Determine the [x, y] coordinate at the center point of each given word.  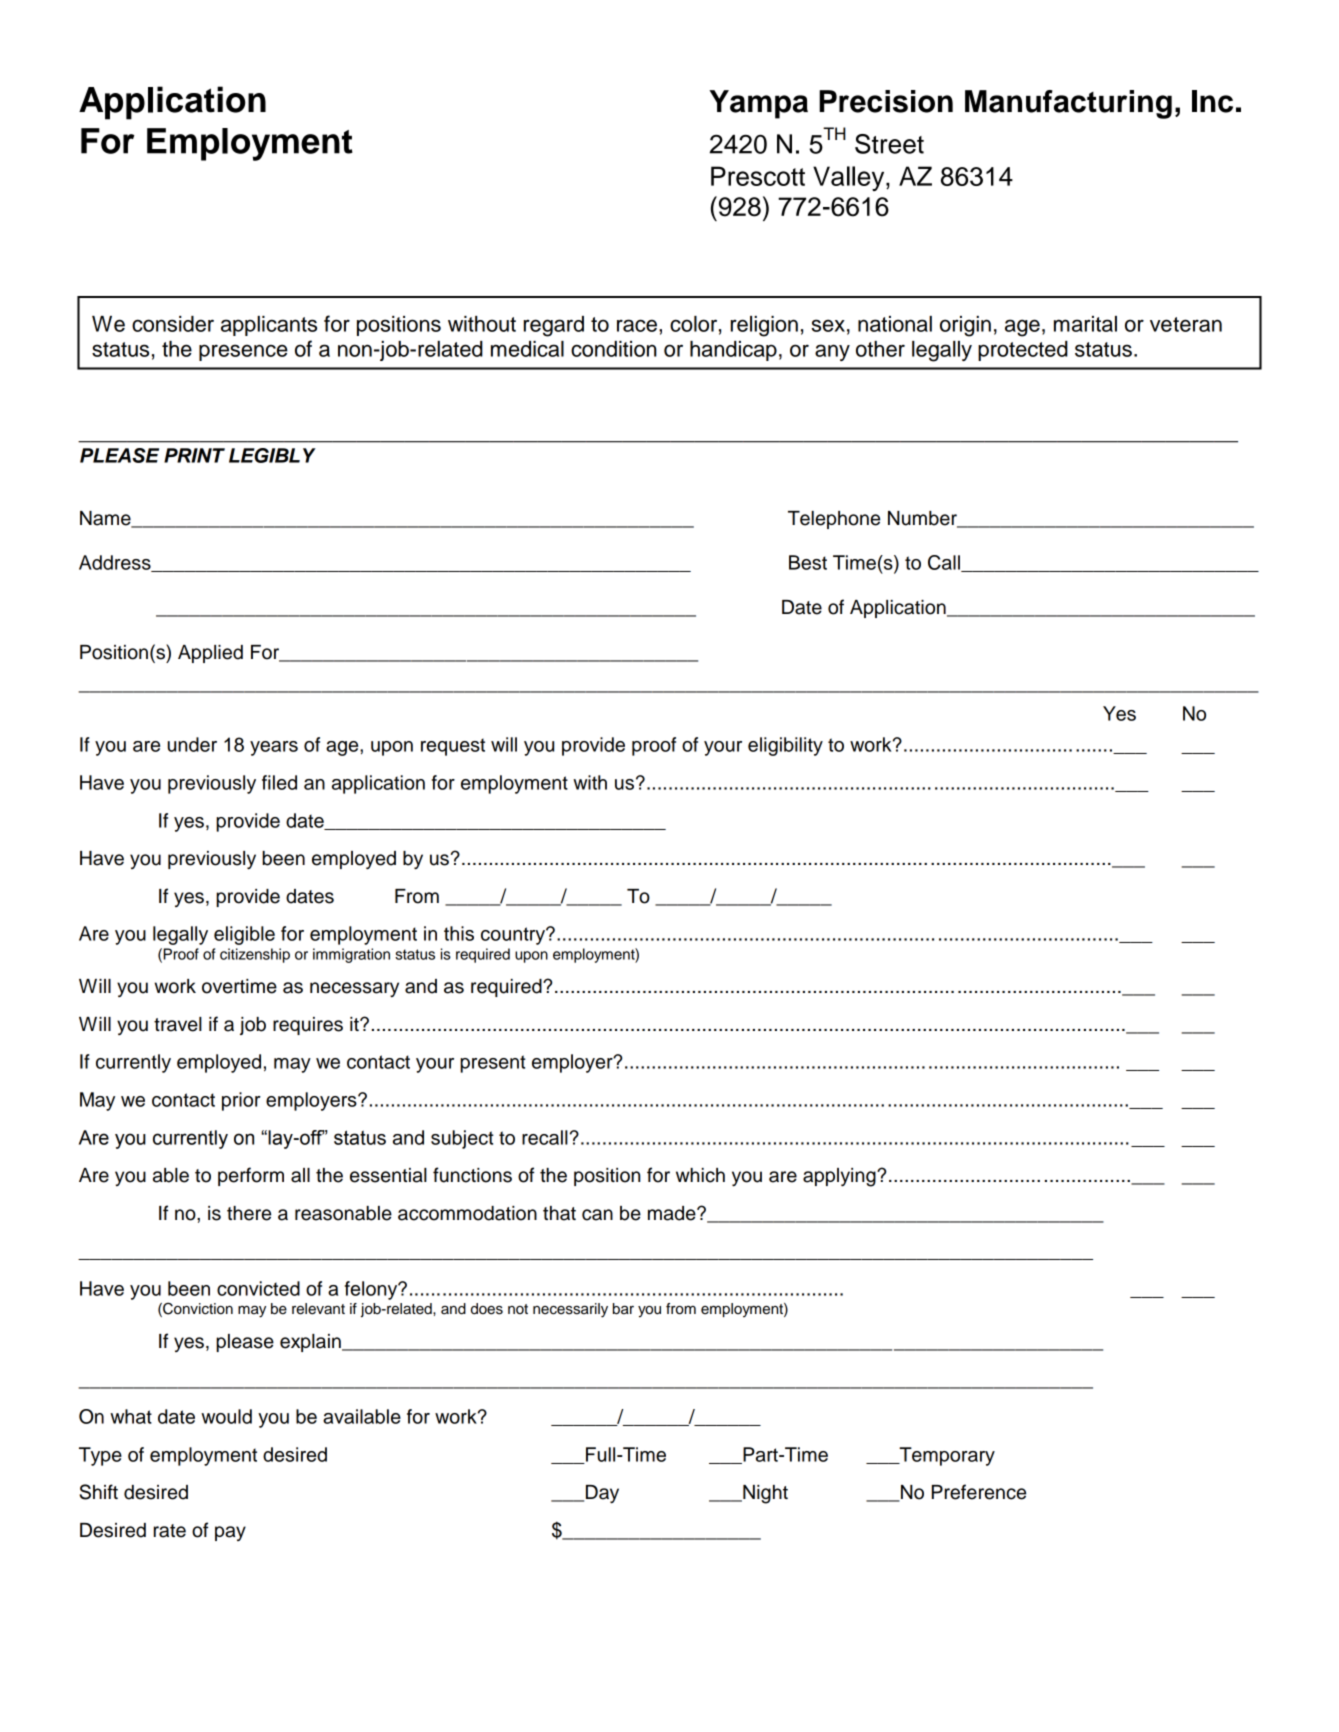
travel [178, 1024]
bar [623, 1309]
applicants [269, 326]
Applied [210, 654]
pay [230, 1533]
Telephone [834, 520]
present [493, 1064]
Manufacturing [1068, 104]
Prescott [758, 176]
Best [808, 562]
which [700, 1175]
